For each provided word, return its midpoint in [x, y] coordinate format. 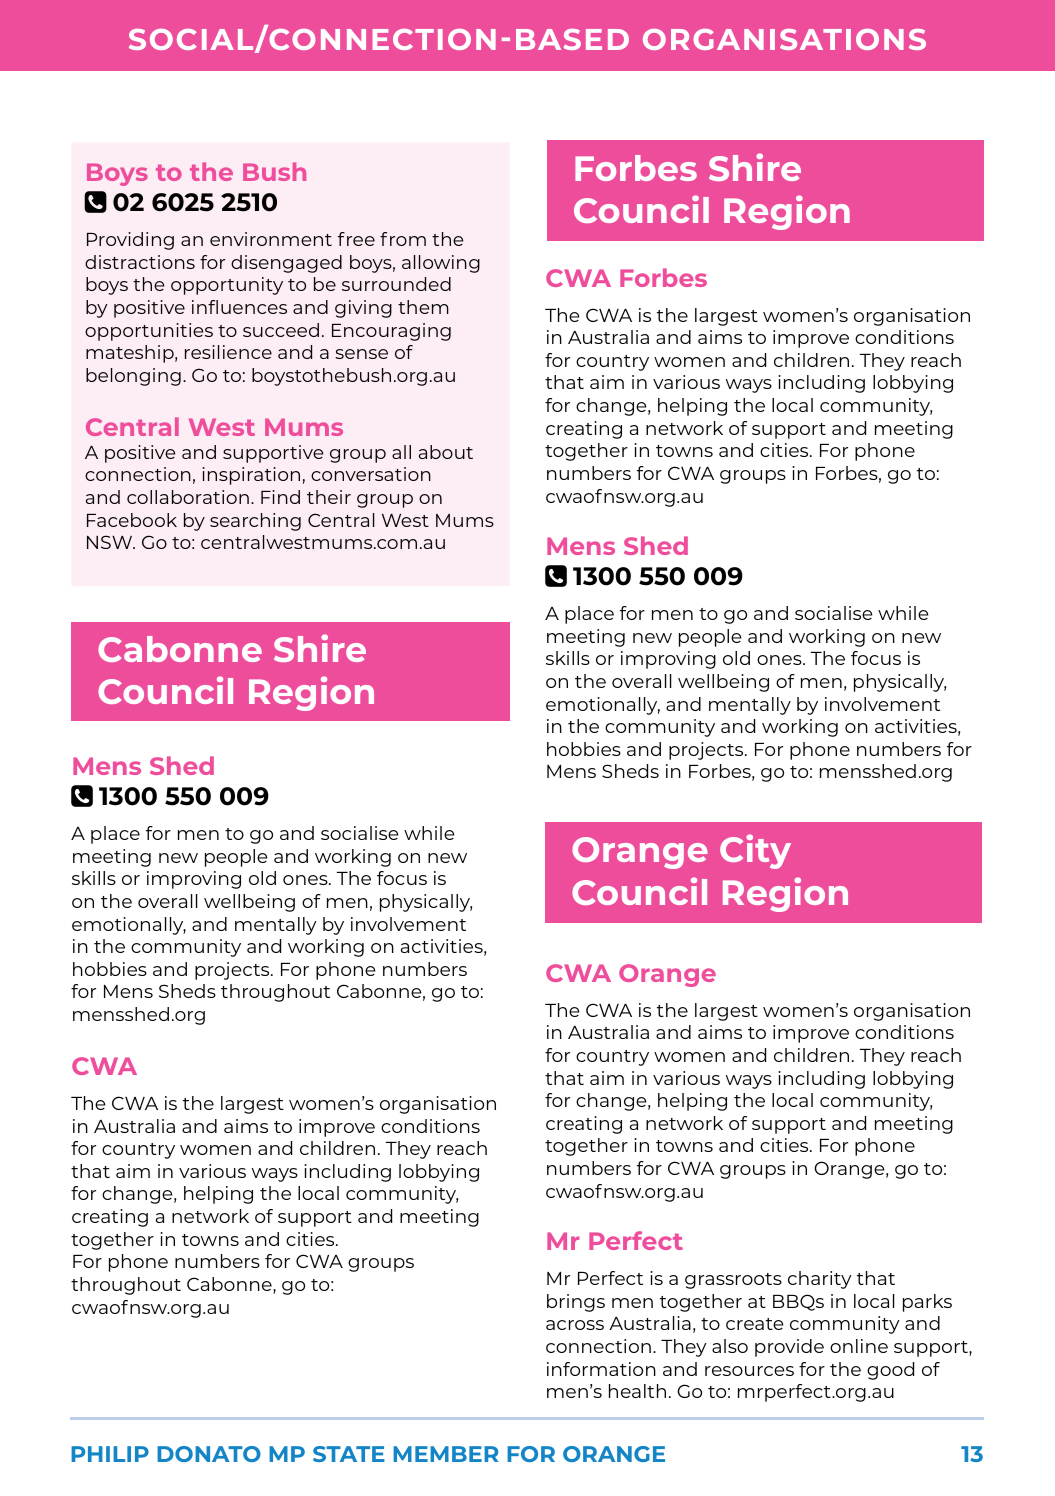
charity [820, 1280]
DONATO [209, 1454]
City [755, 851]
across [575, 1325]
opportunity [227, 286]
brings [576, 1303]
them [423, 307]
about [446, 452]
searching [255, 522]
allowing [441, 264]
